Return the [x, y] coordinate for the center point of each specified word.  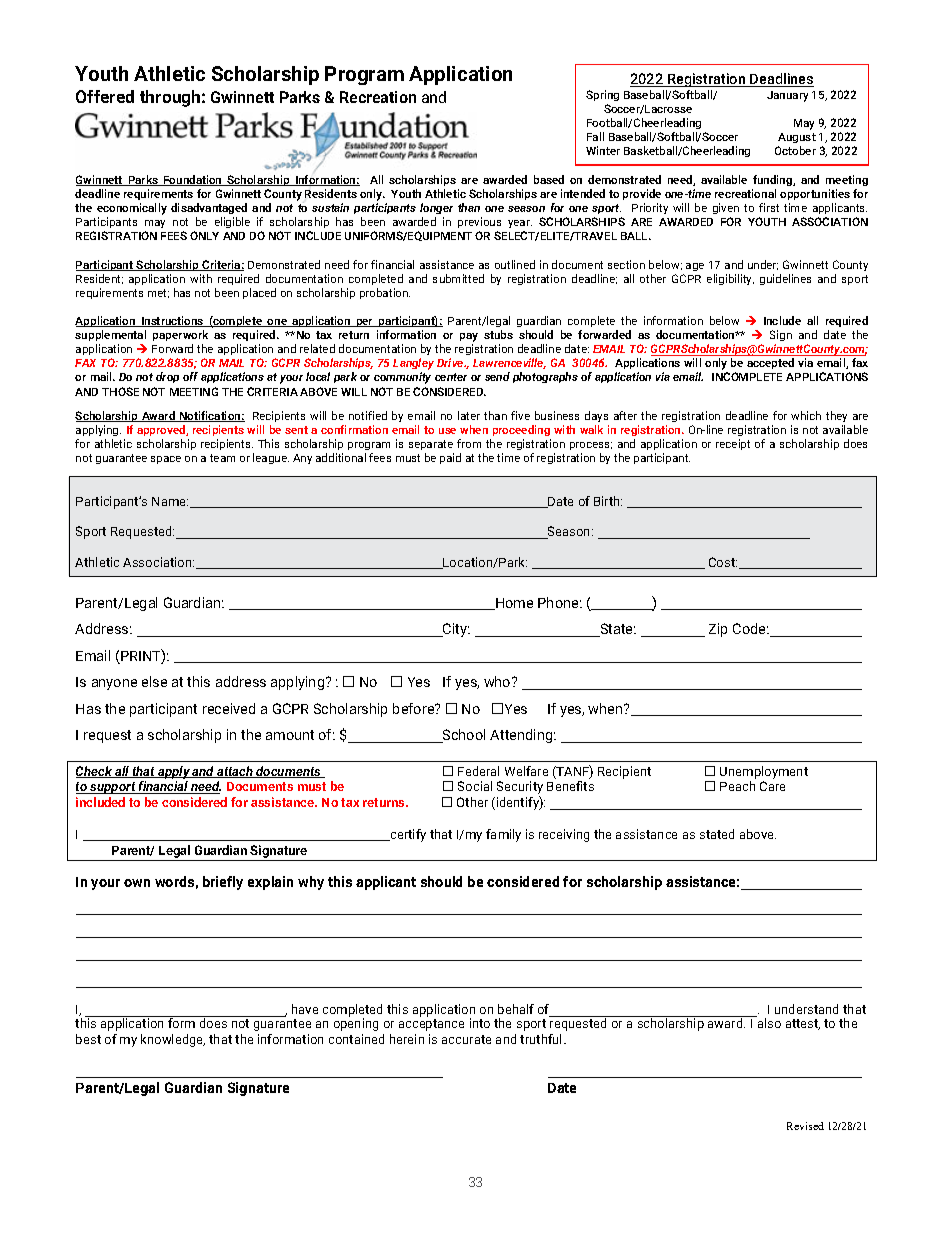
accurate [466, 1039]
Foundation [193, 180]
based [549, 179]
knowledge [173, 1040]
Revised [805, 1126]
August [797, 140]
